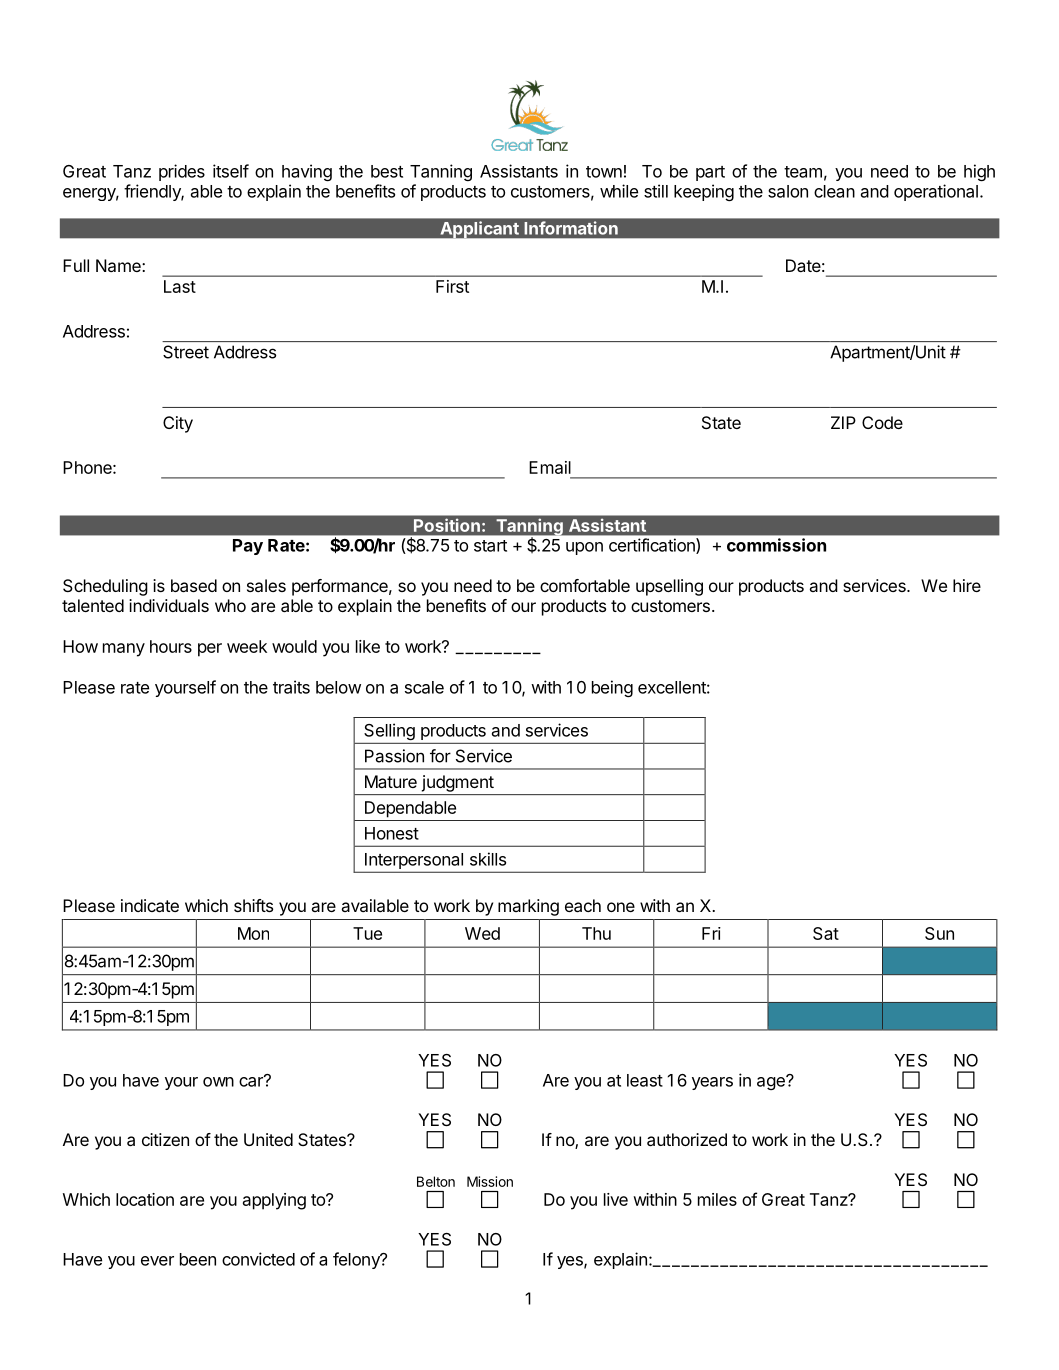 Image resolution: width=1059 pixels, height=1370 pixels. I want to click on indicate, so click(150, 905).
